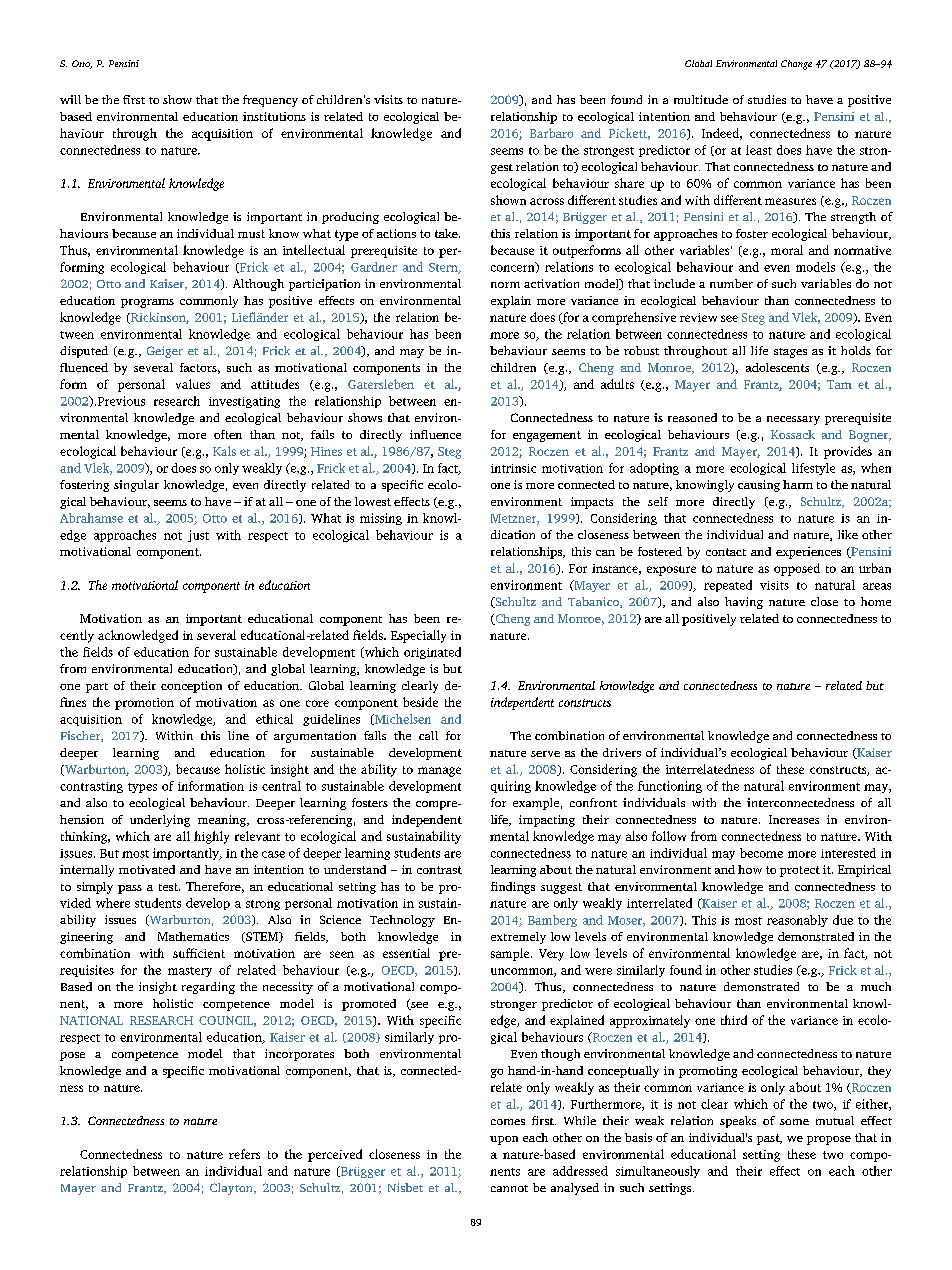  What do you see at coordinates (447, 233) in the screenshot?
I see `take` at bounding box center [447, 233].
